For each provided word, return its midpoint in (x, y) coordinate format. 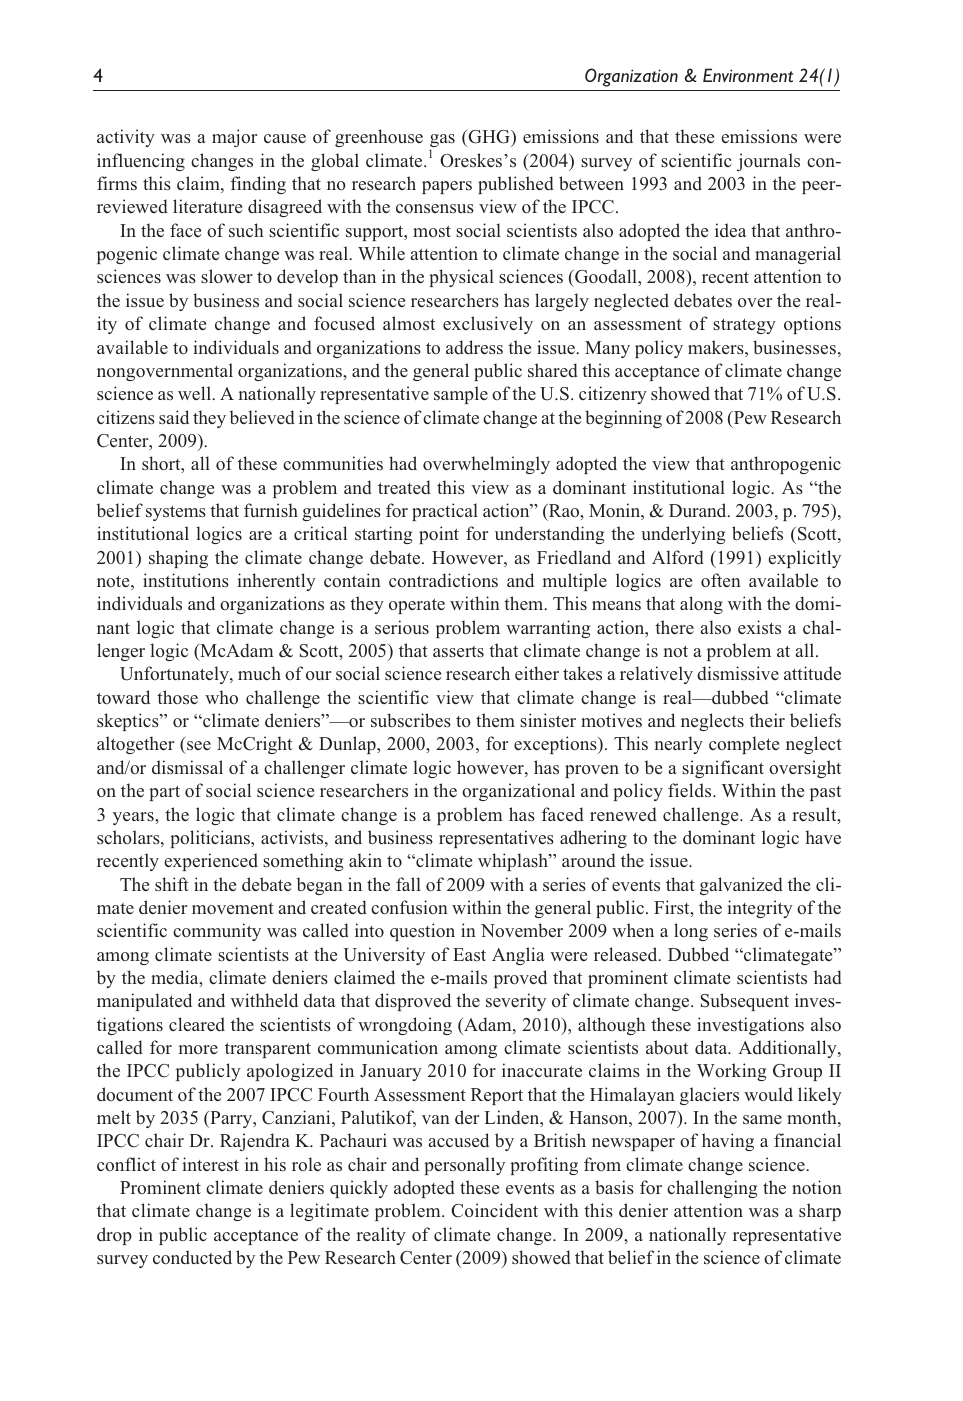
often (721, 580)
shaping (178, 559)
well (195, 393)
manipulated (144, 1002)
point (439, 535)
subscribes (411, 720)
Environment (748, 75)
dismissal (187, 767)
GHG (489, 138)
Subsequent (745, 1002)
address (474, 347)
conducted (192, 1257)
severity (516, 1002)
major (234, 138)
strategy (744, 326)
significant (723, 769)
